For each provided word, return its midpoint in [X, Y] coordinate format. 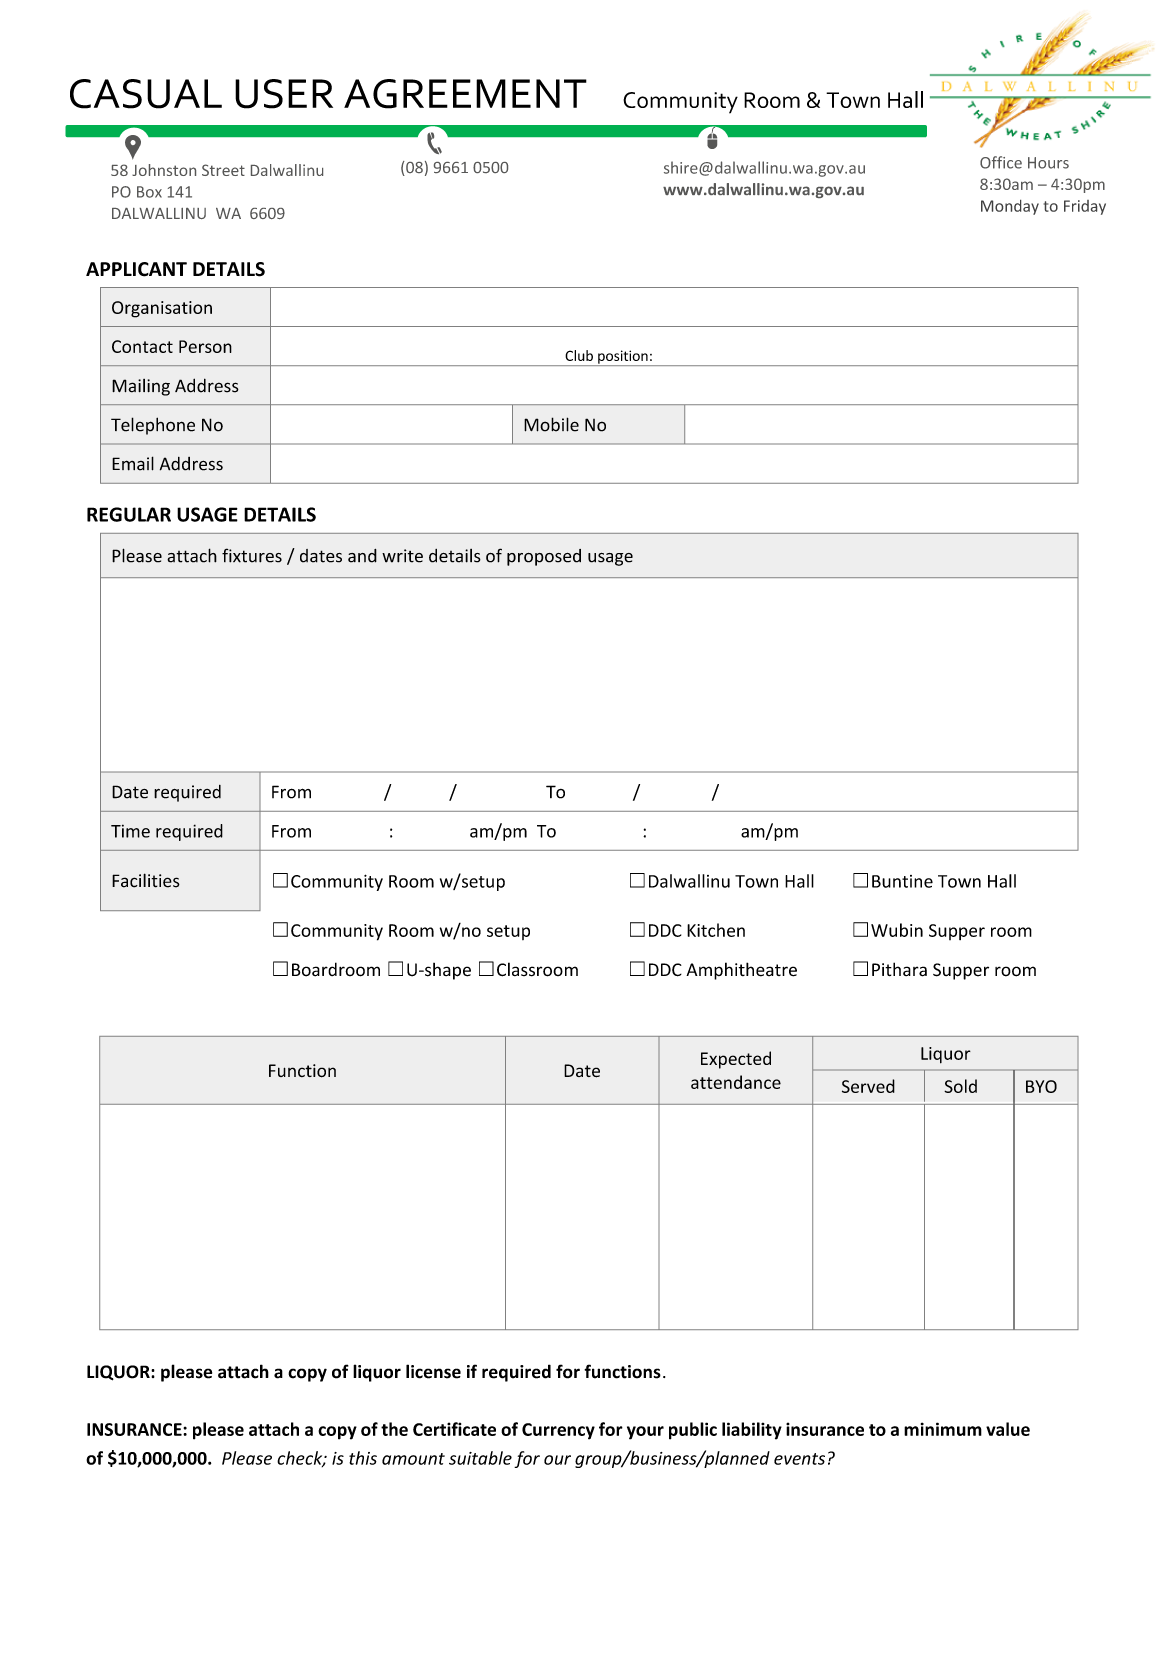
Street [223, 170]
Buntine [902, 881]
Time [130, 831]
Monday [1010, 207]
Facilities [146, 880]
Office [1001, 162]
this [363, 1458]
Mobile [551, 424]
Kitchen [716, 930]
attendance [736, 1082]
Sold [960, 1086]
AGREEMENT [465, 94]
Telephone [153, 426]
